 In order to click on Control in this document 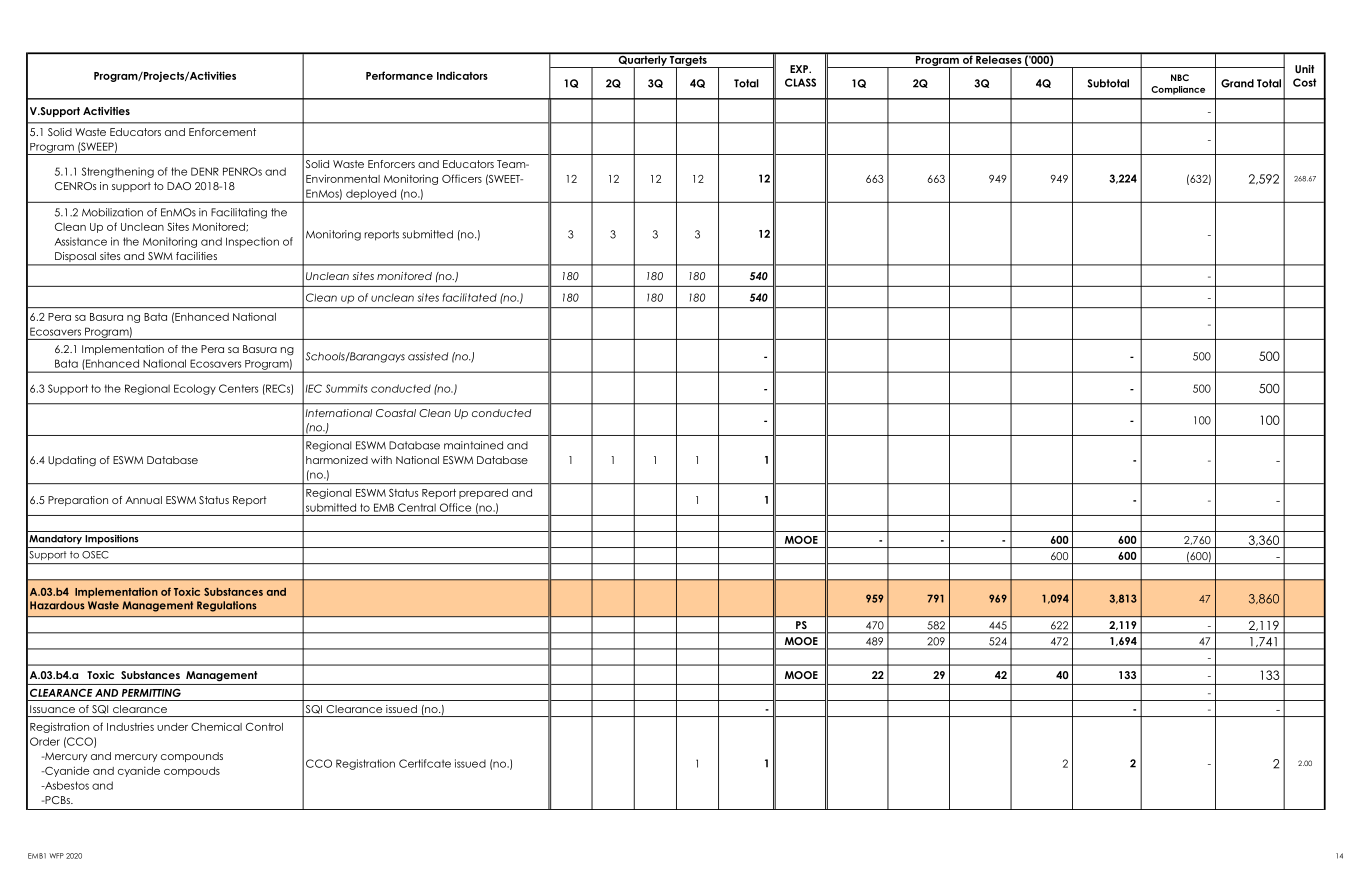, I will do `click(264, 727)`.
